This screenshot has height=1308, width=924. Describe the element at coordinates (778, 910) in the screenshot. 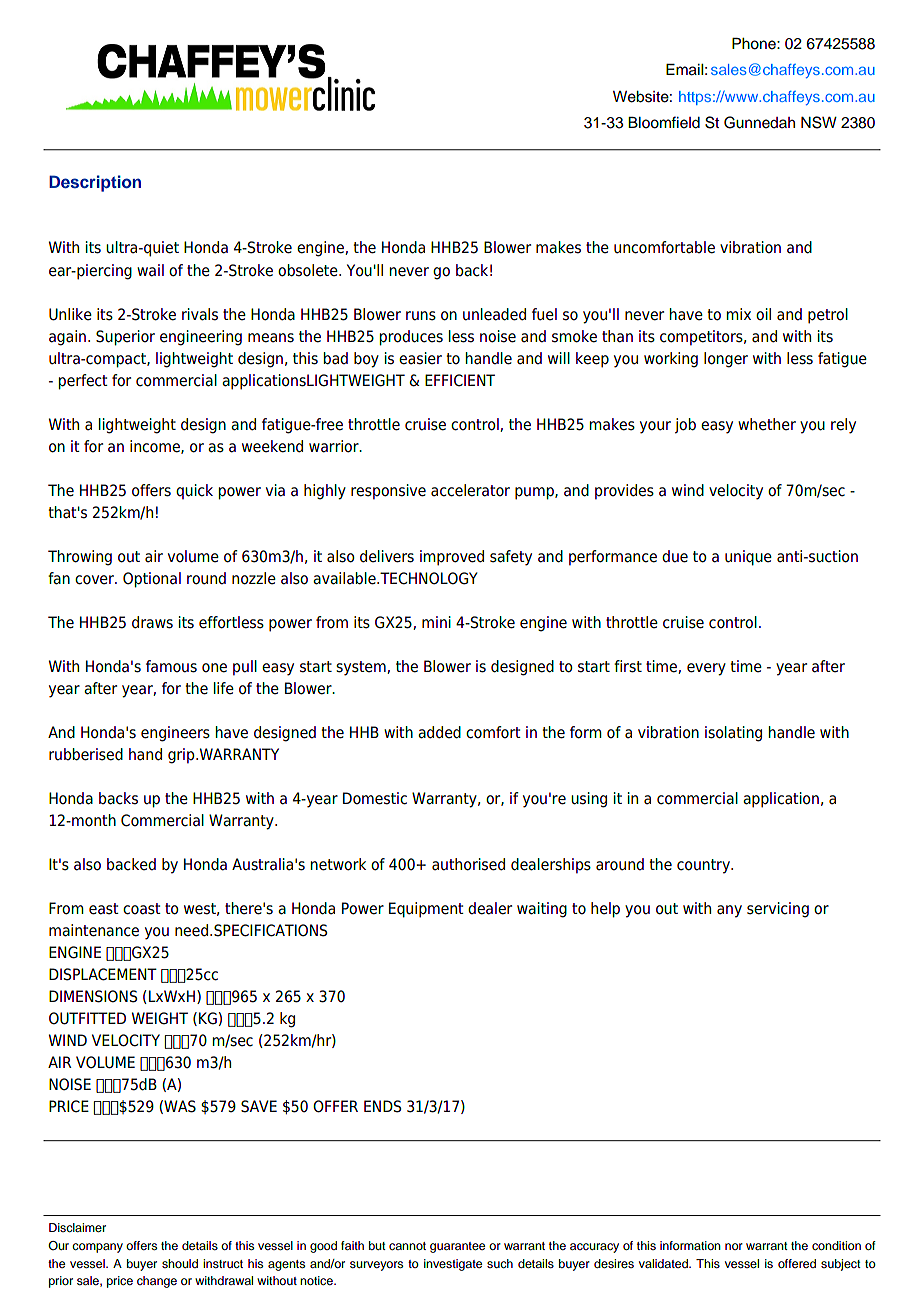

I see `servicing` at that location.
